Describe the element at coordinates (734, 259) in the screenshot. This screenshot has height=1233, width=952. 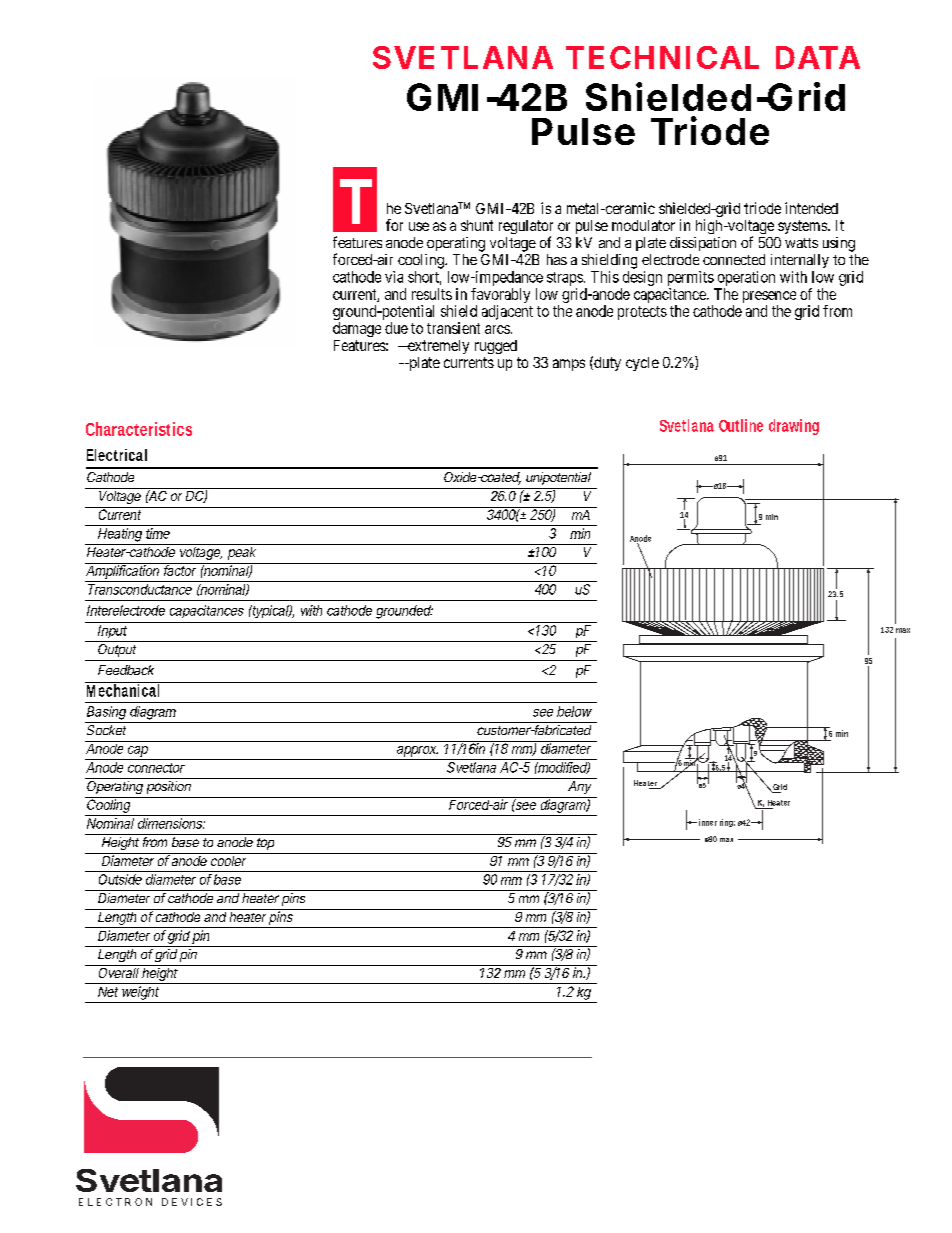
I see `connected` at that location.
